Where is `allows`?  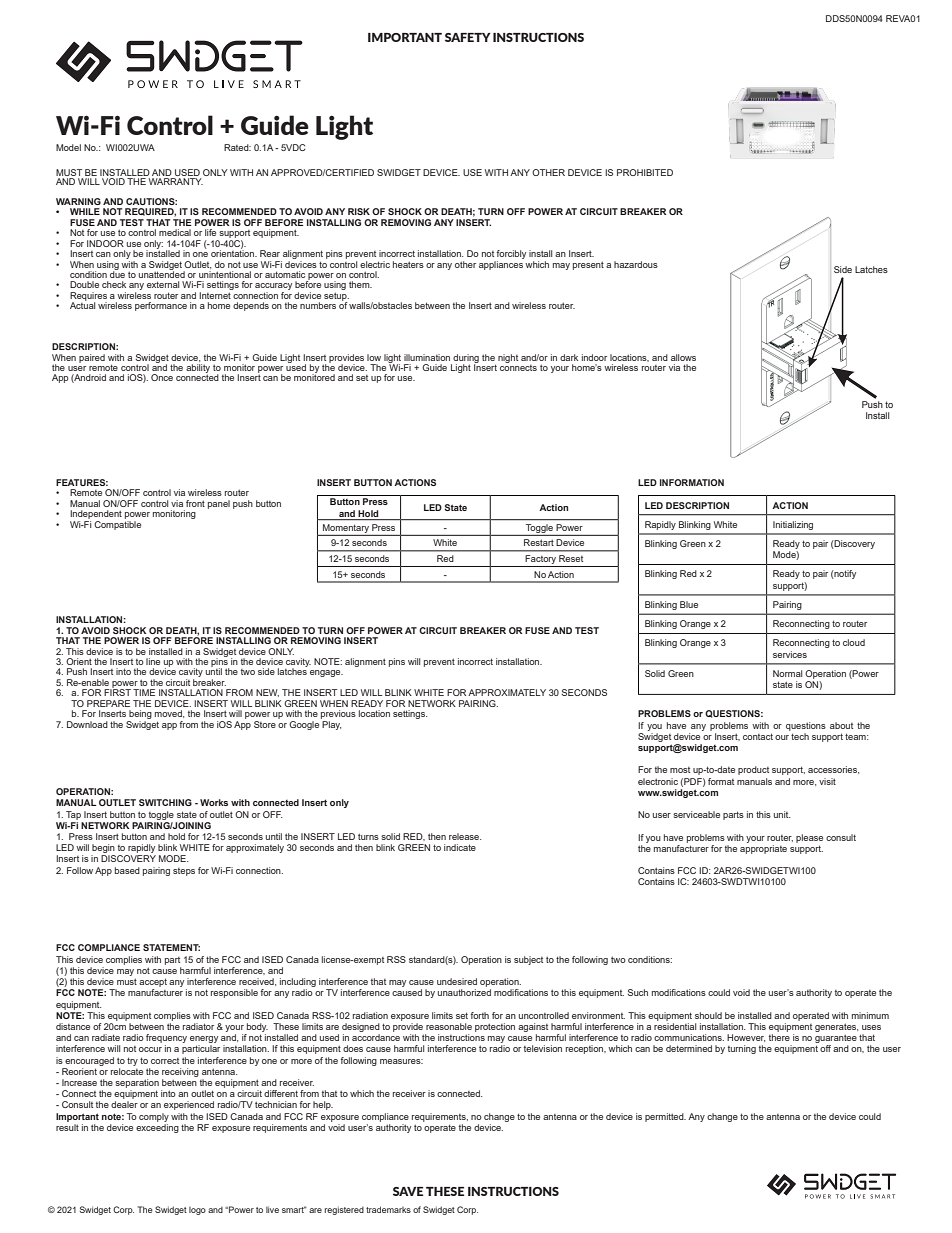
allows is located at coordinates (683, 357).
